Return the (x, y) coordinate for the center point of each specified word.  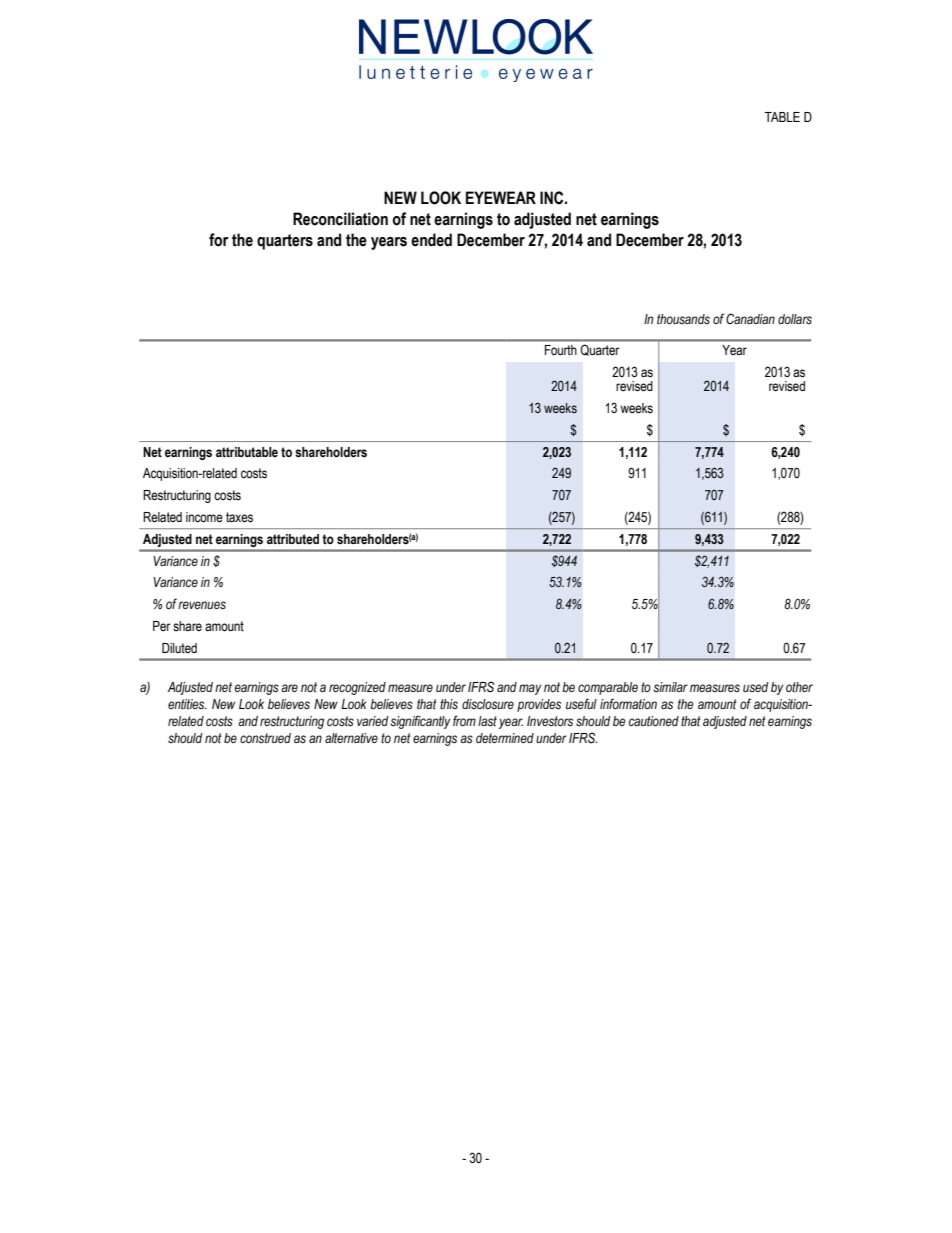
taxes (239, 517)
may (530, 689)
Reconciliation (340, 219)
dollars (795, 319)
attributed (293, 539)
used (756, 687)
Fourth (561, 350)
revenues (202, 605)
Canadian (750, 318)
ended (431, 240)
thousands (683, 319)
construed (265, 738)
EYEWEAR (501, 197)
